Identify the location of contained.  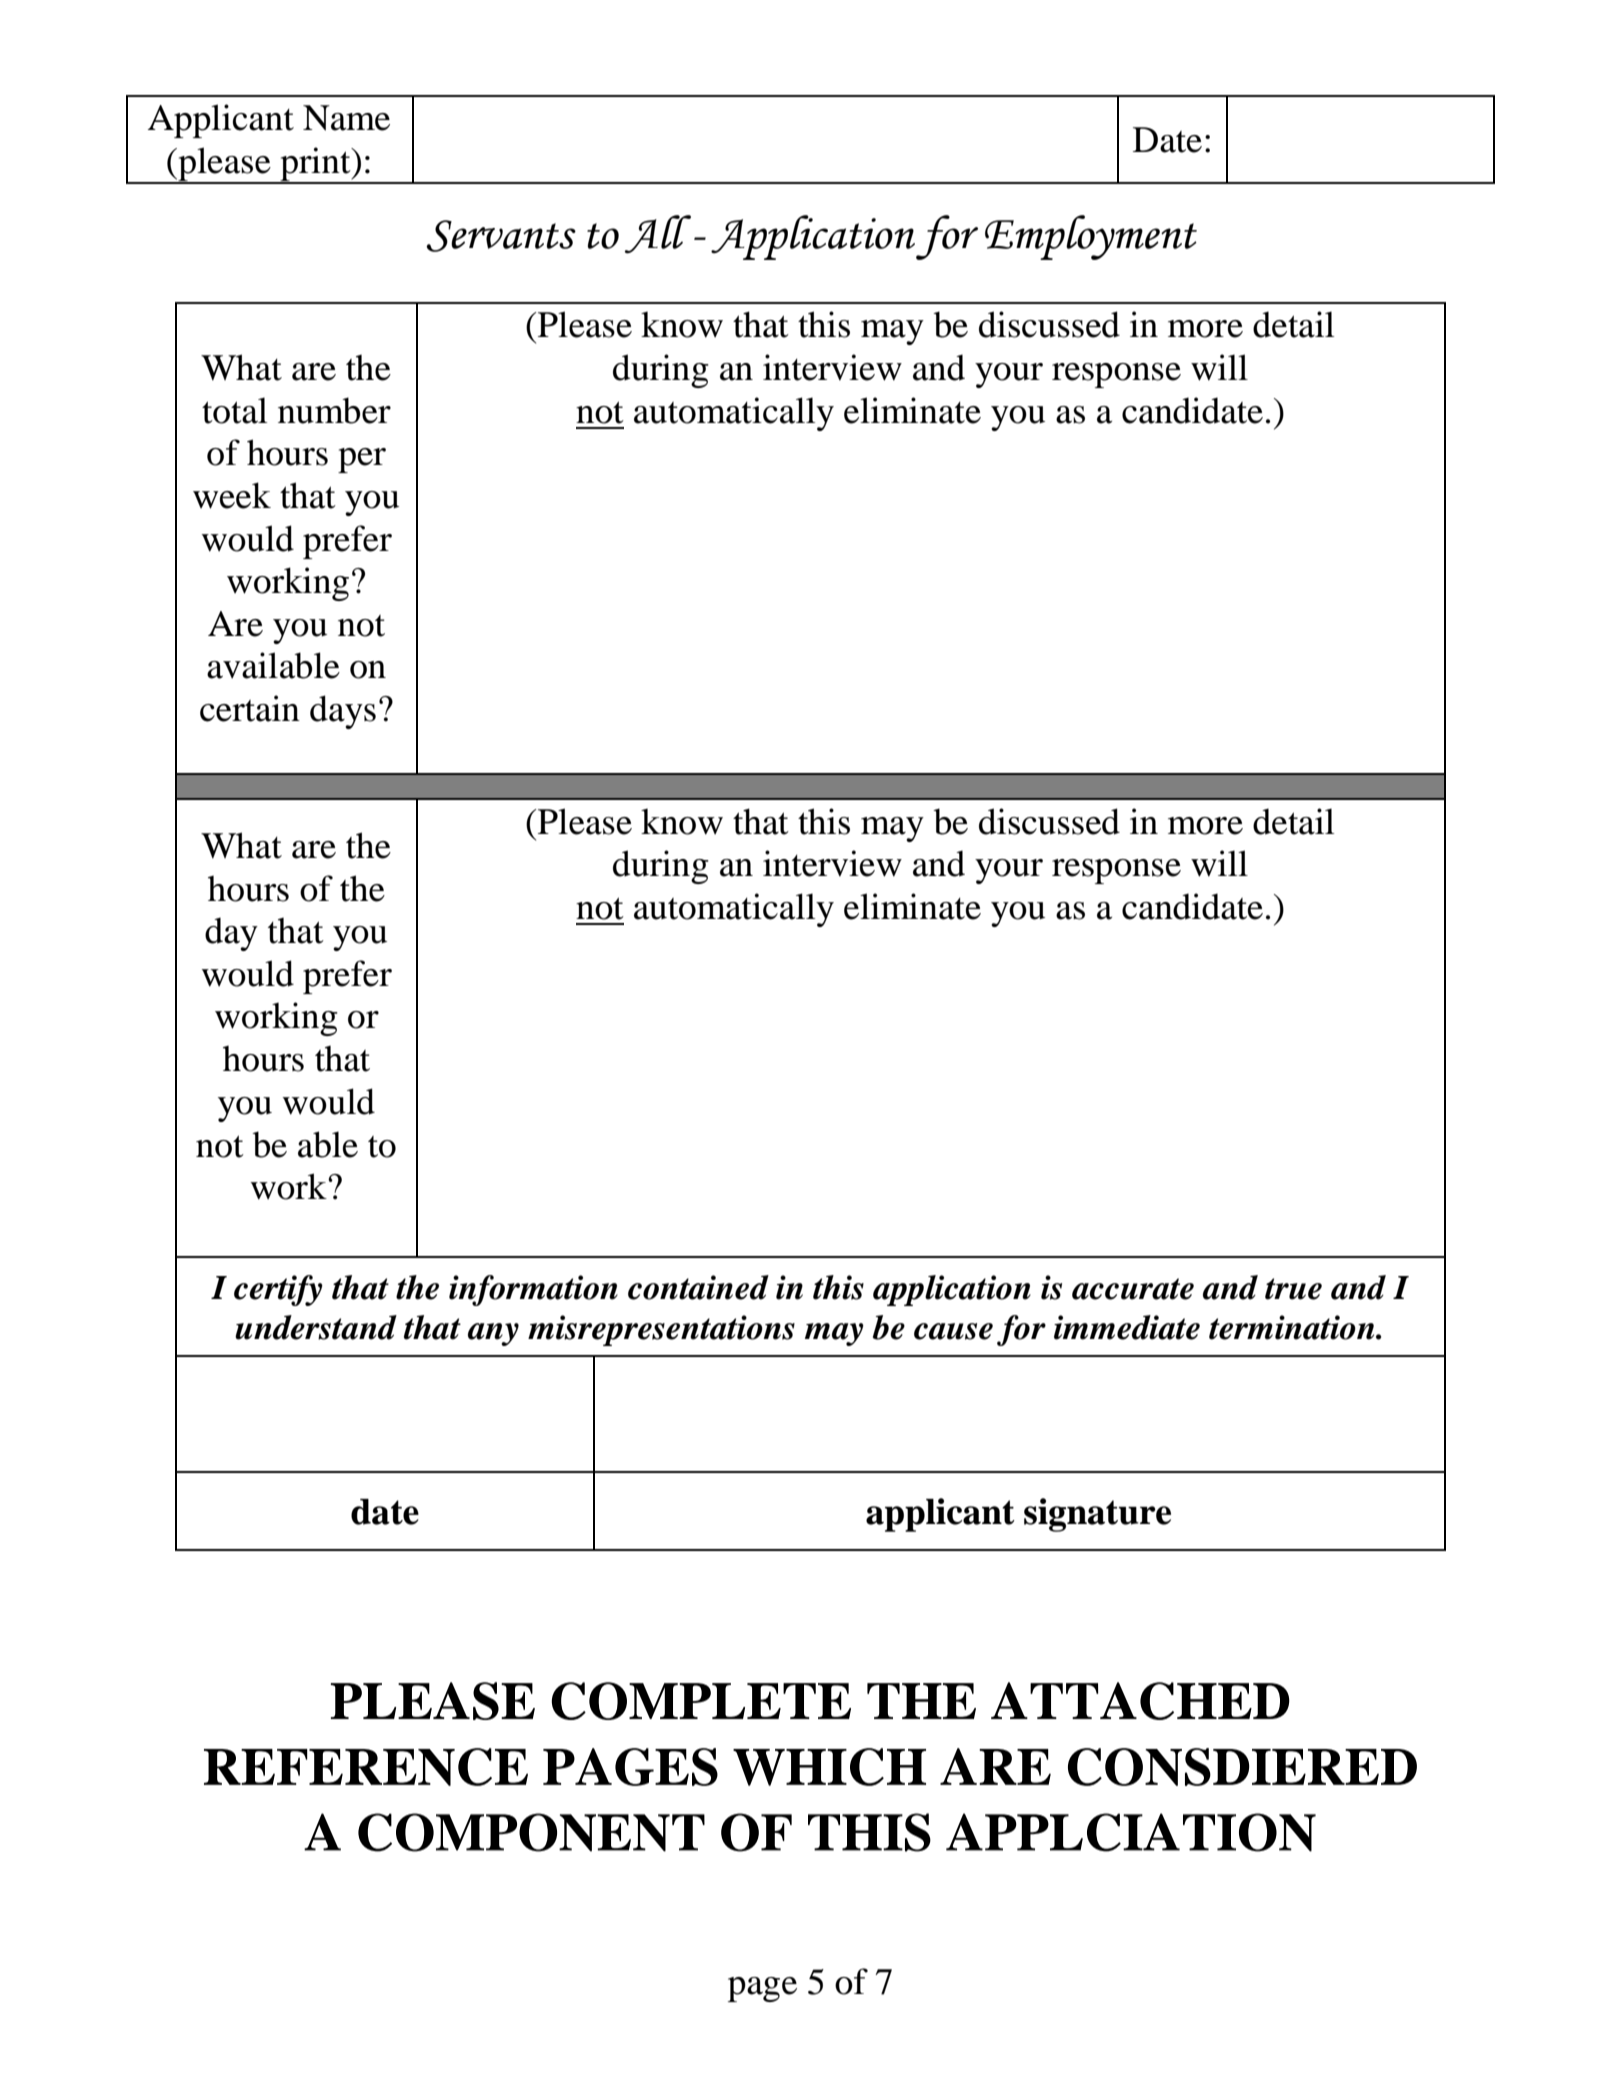
(698, 1287).
